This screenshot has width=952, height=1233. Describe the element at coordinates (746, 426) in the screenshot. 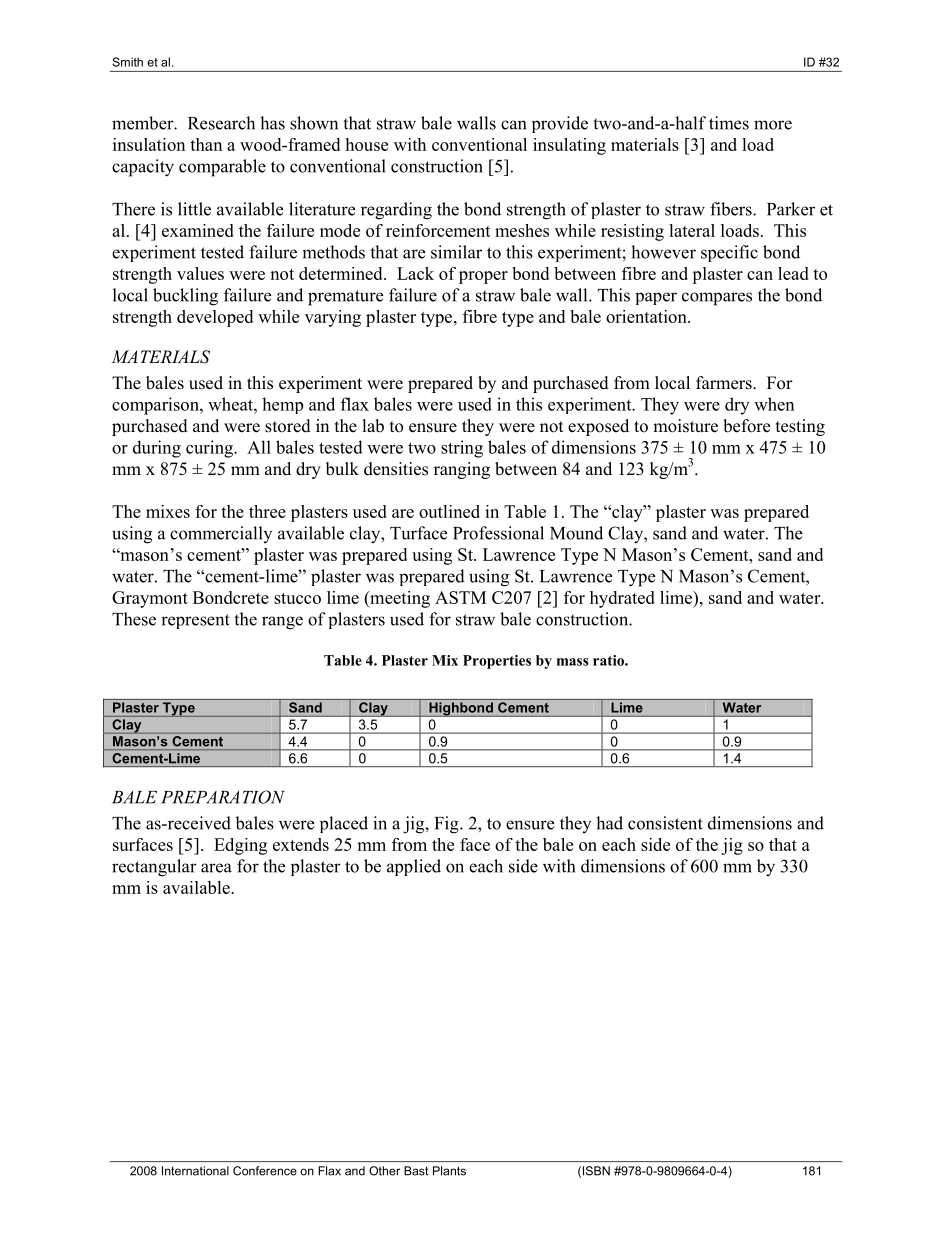

I see `before` at that location.
